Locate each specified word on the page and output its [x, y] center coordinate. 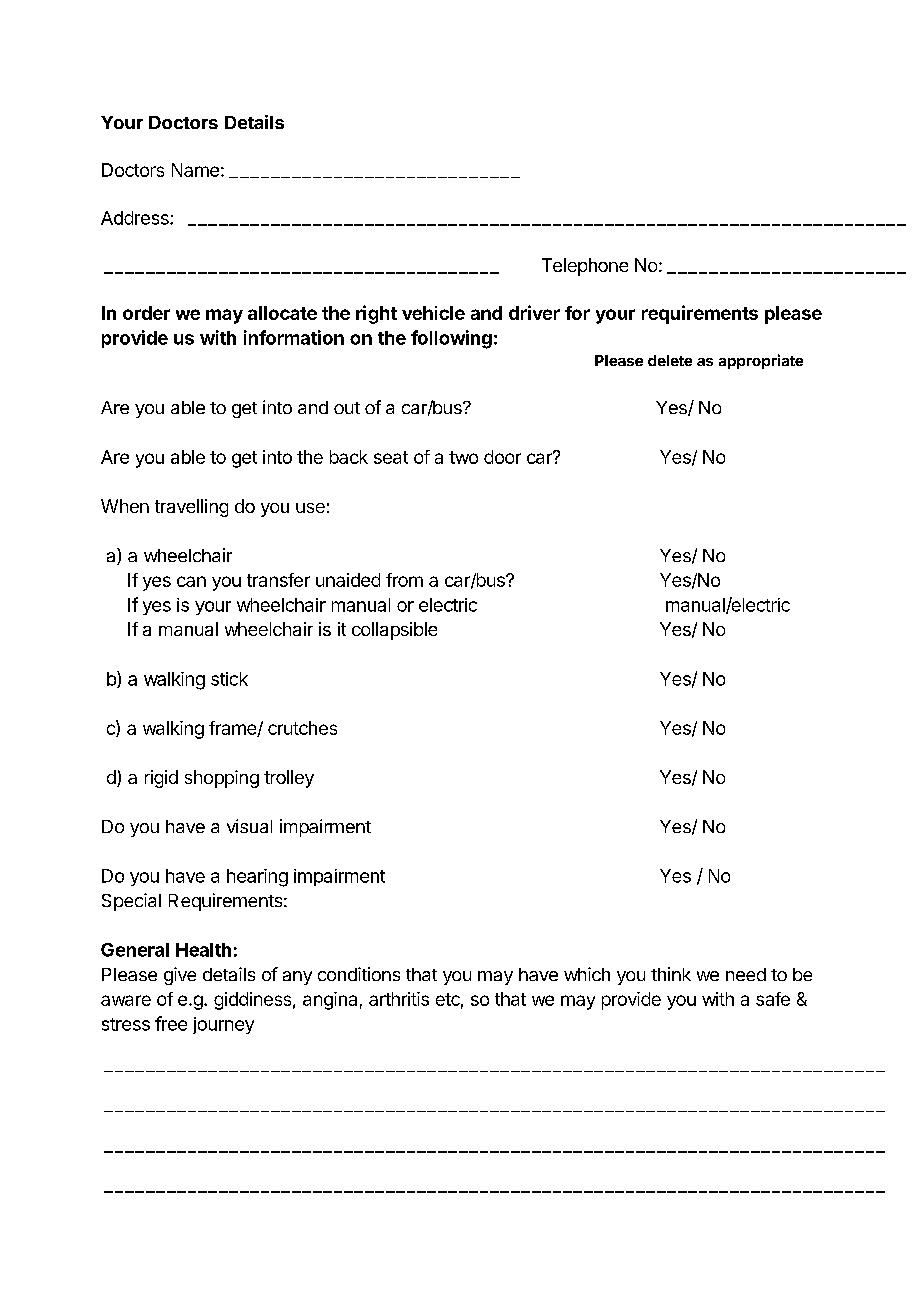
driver [534, 312]
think [671, 974]
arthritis [399, 999]
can [191, 581]
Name [195, 170]
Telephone [585, 267]
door [502, 457]
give [180, 976]
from [404, 580]
